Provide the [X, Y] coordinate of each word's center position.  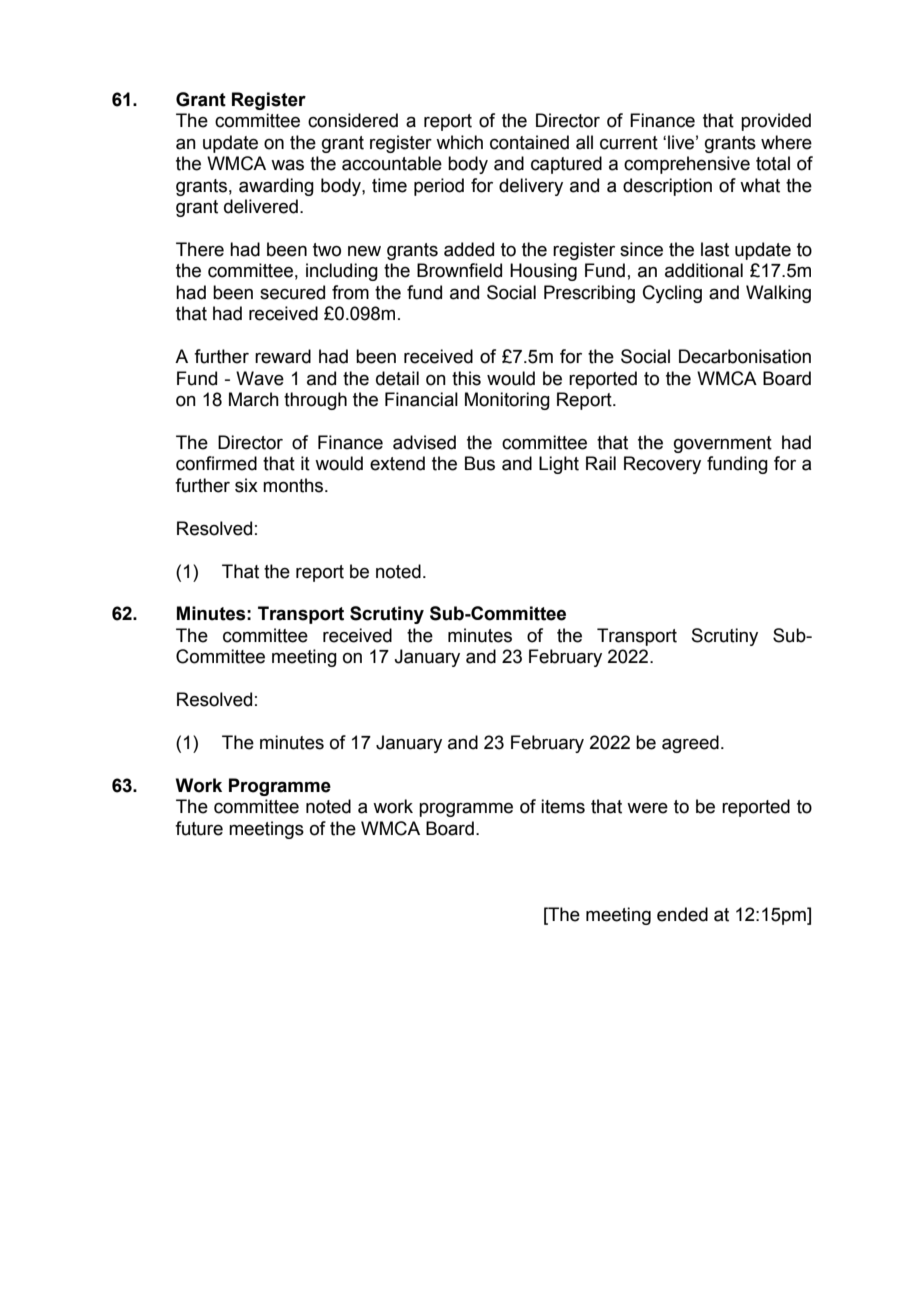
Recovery [662, 465]
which [459, 142]
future [199, 828]
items [563, 806]
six [246, 485]
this [466, 378]
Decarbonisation [745, 356]
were [647, 808]
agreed [690, 744]
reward [283, 356]
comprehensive [687, 165]
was [287, 165]
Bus [480, 463]
